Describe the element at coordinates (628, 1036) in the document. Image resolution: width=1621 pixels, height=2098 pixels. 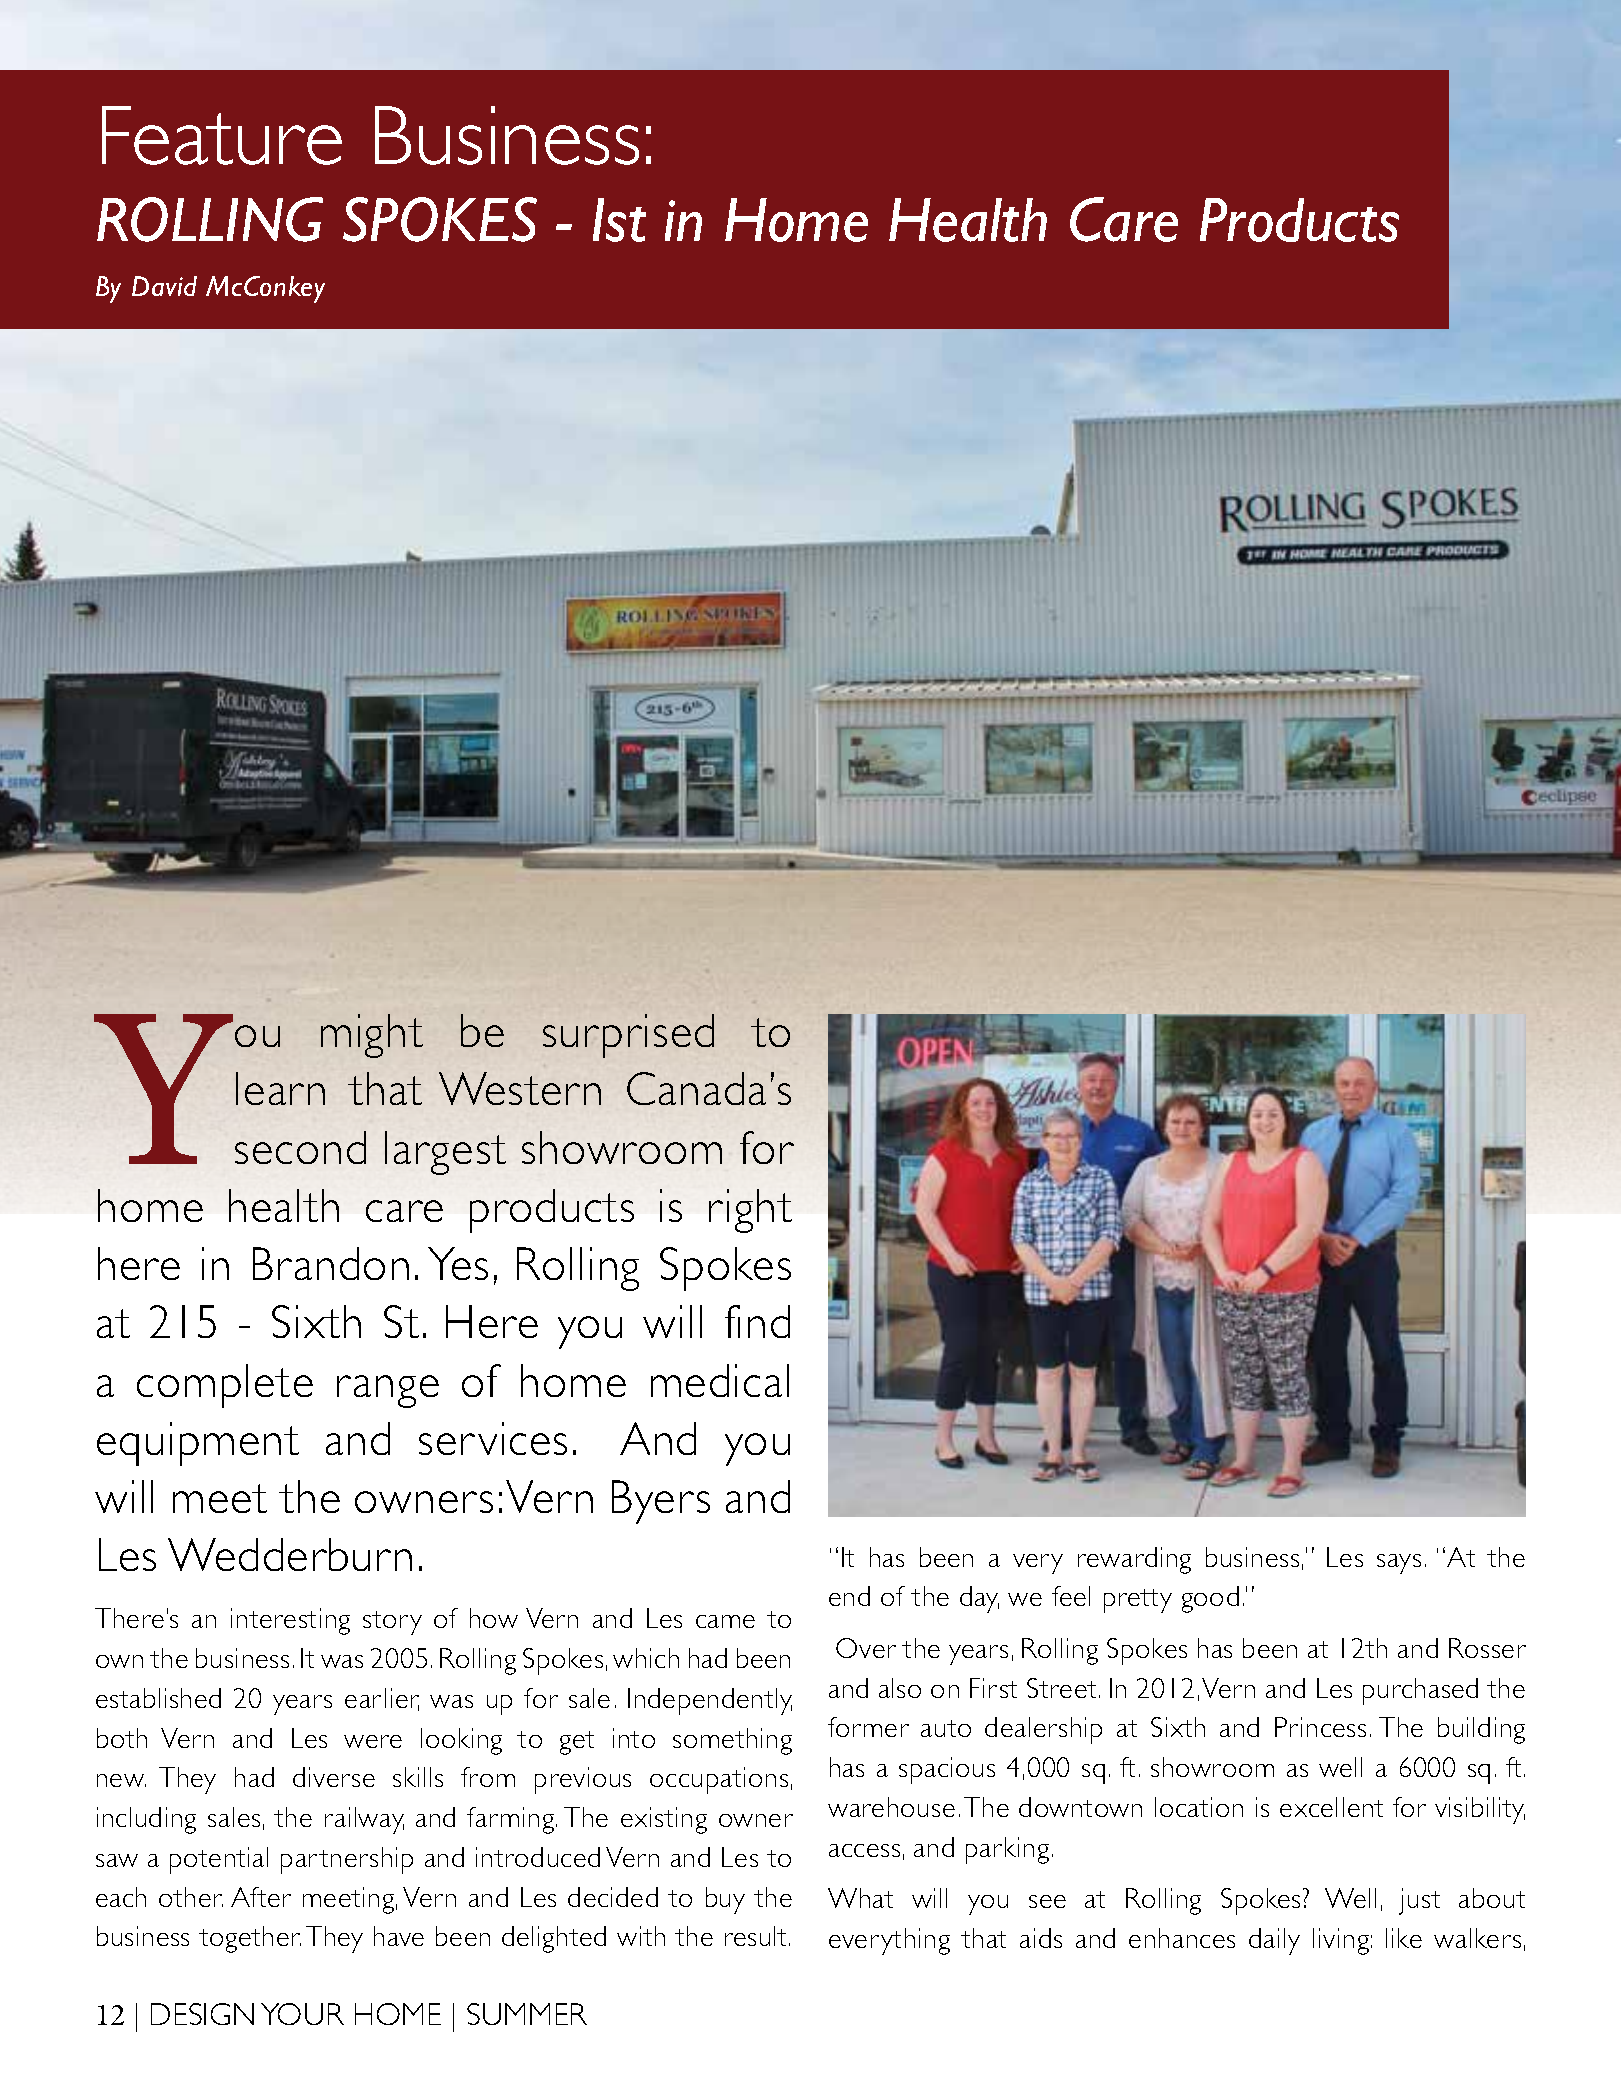
I see `surprised` at that location.
